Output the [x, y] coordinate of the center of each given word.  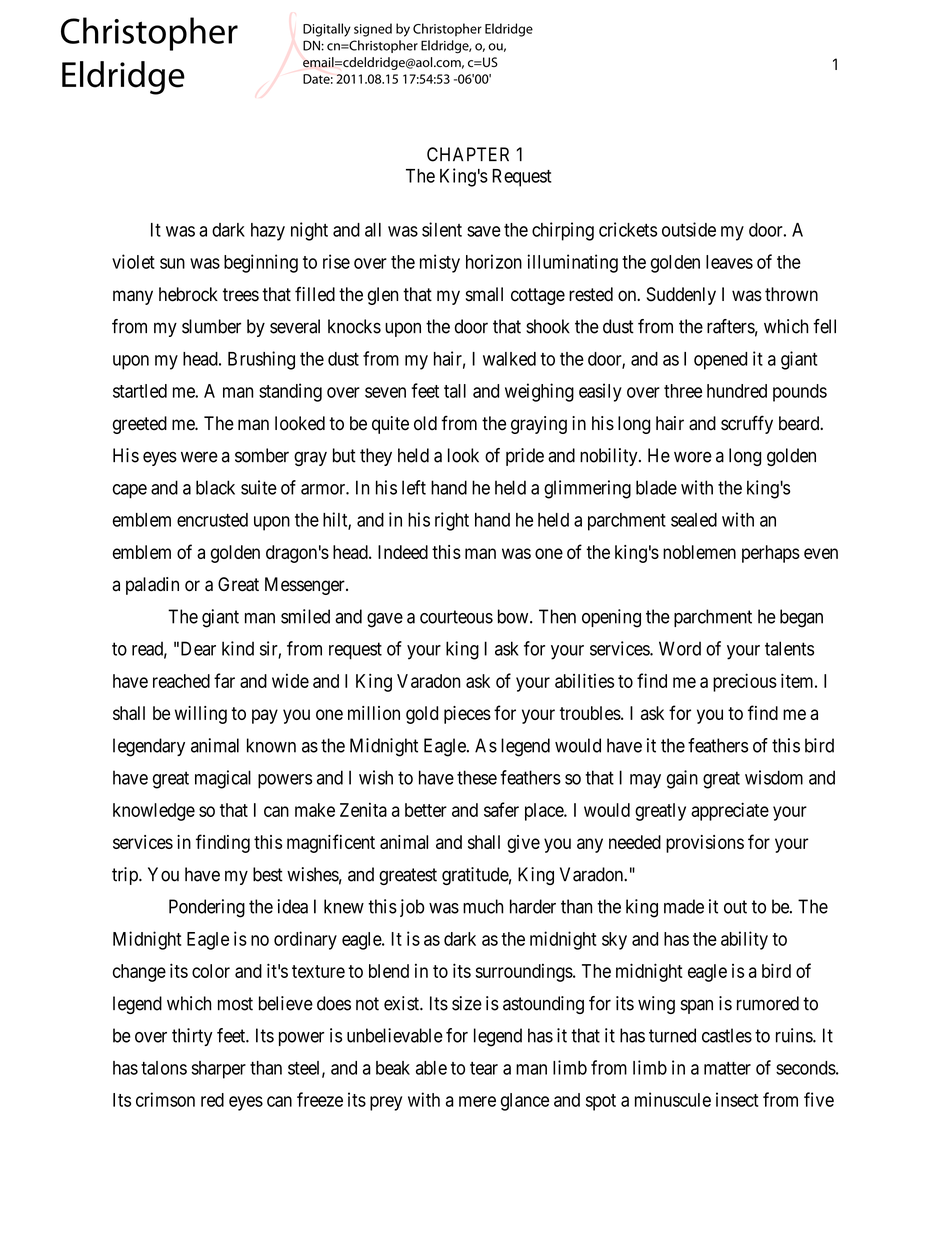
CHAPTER [468, 154]
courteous [456, 617]
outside [689, 229]
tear [484, 1068]
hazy [268, 232]
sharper [218, 1070]
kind [238, 648]
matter [727, 1068]
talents [789, 648]
